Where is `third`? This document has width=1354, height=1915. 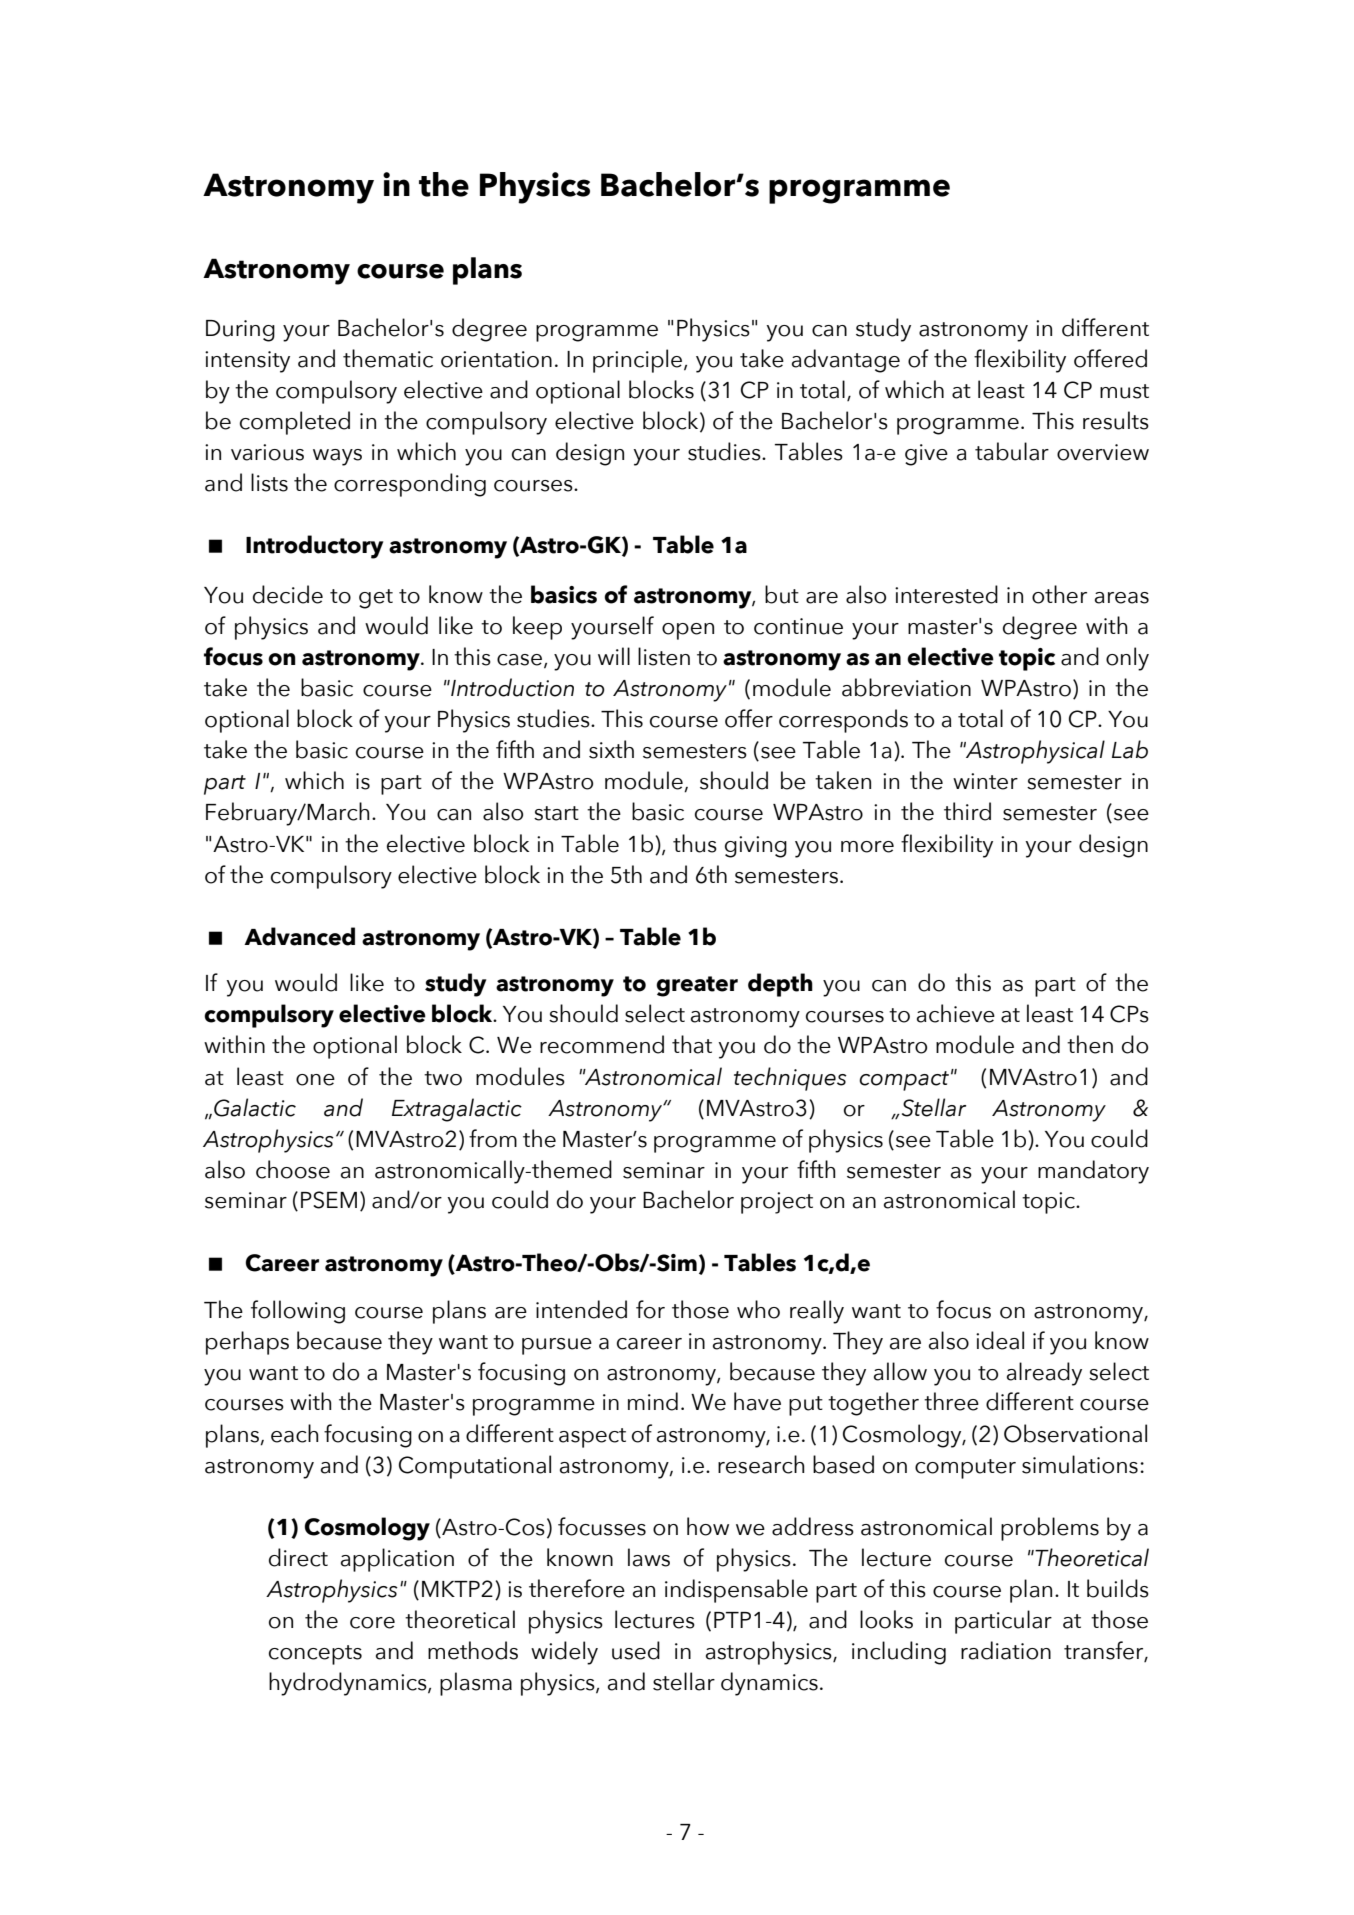 third is located at coordinates (967, 811).
